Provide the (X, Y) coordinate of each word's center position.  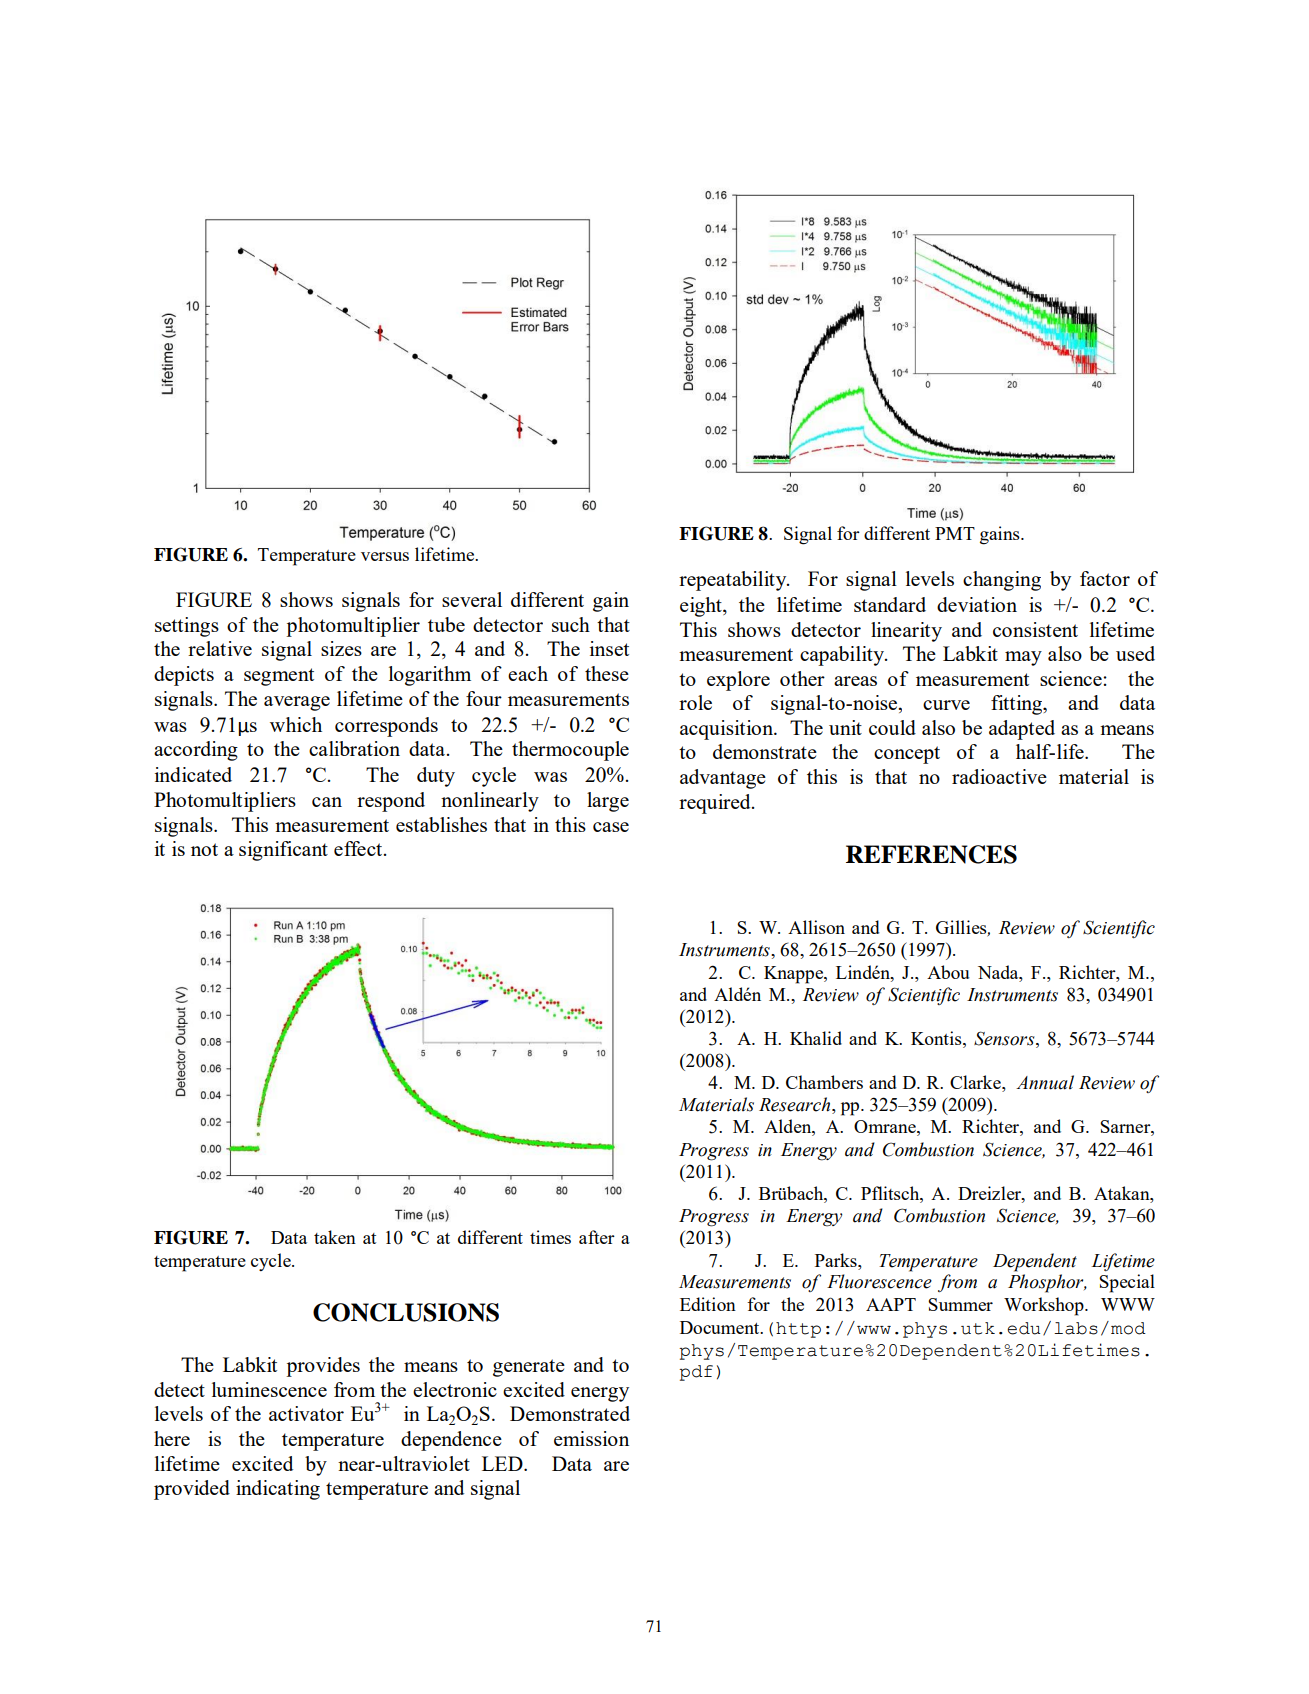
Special (1127, 1283)
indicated (193, 774)
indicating (278, 1490)
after (597, 1237)
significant (283, 851)
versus (385, 556)
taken (335, 1237)
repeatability (734, 581)
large (608, 802)
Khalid (816, 1038)
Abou (948, 972)
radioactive (999, 776)
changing (1002, 581)
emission (591, 1438)
